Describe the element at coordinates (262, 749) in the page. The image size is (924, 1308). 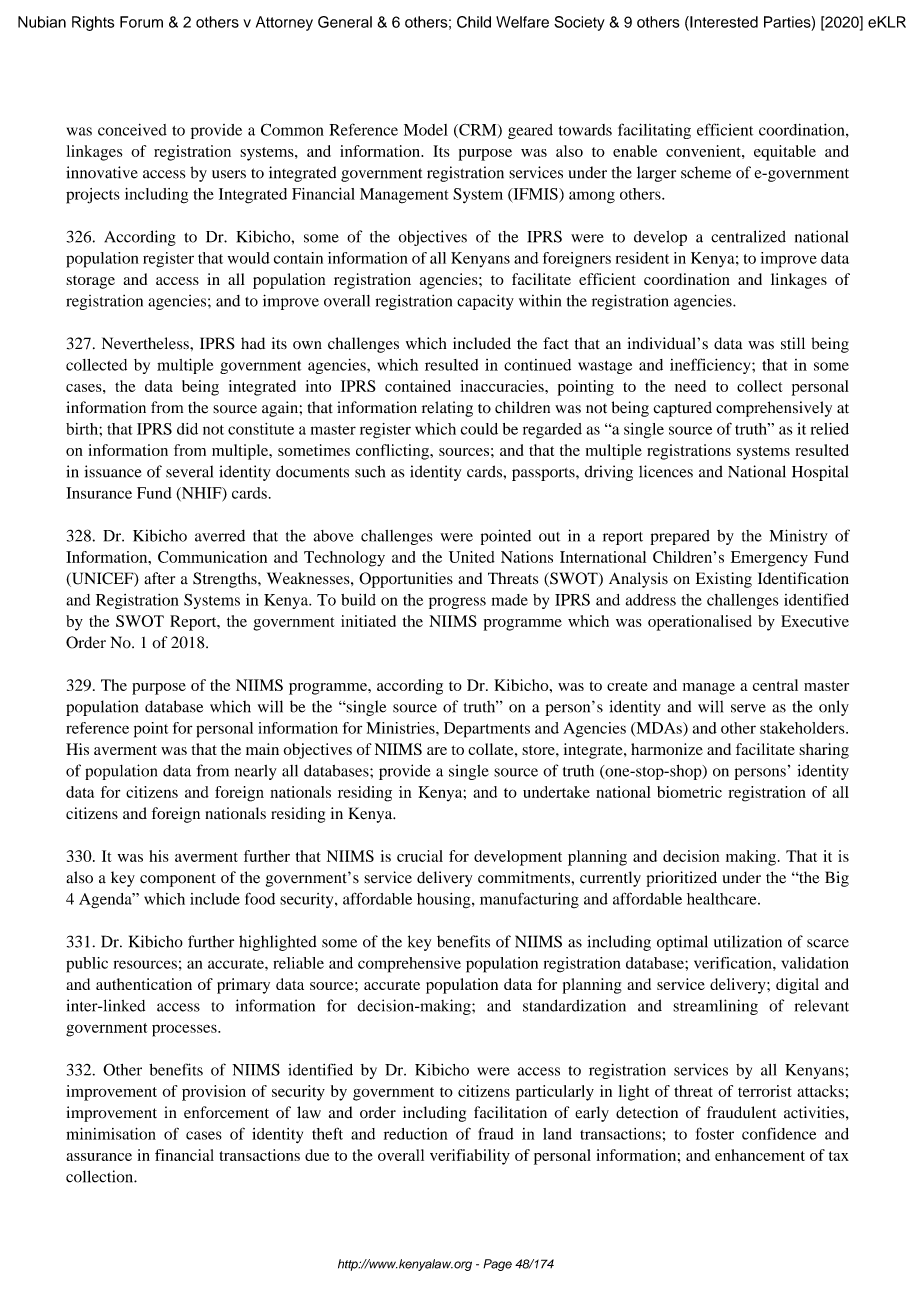
I see `main` at that location.
